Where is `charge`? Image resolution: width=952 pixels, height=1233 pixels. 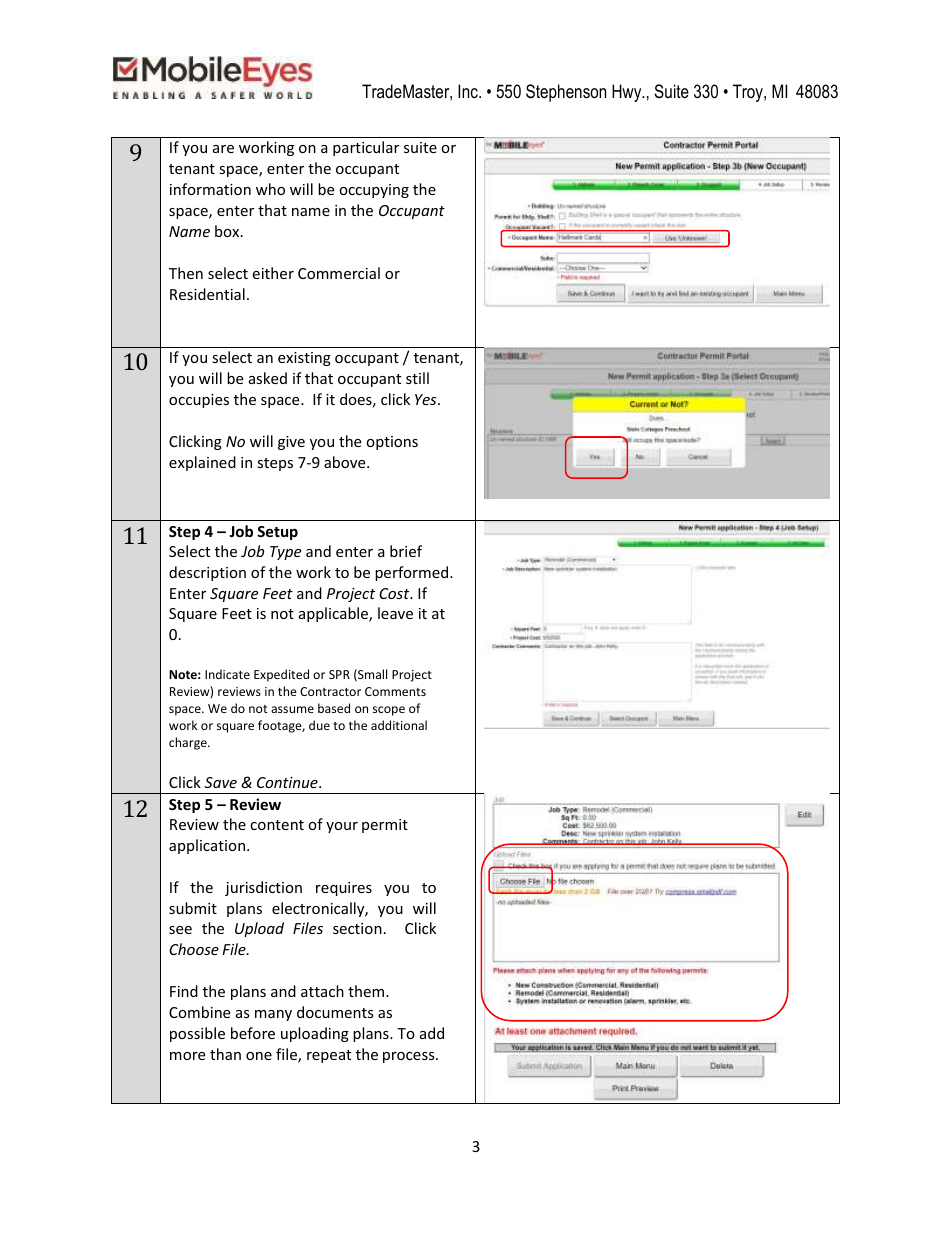 charge is located at coordinates (189, 743).
